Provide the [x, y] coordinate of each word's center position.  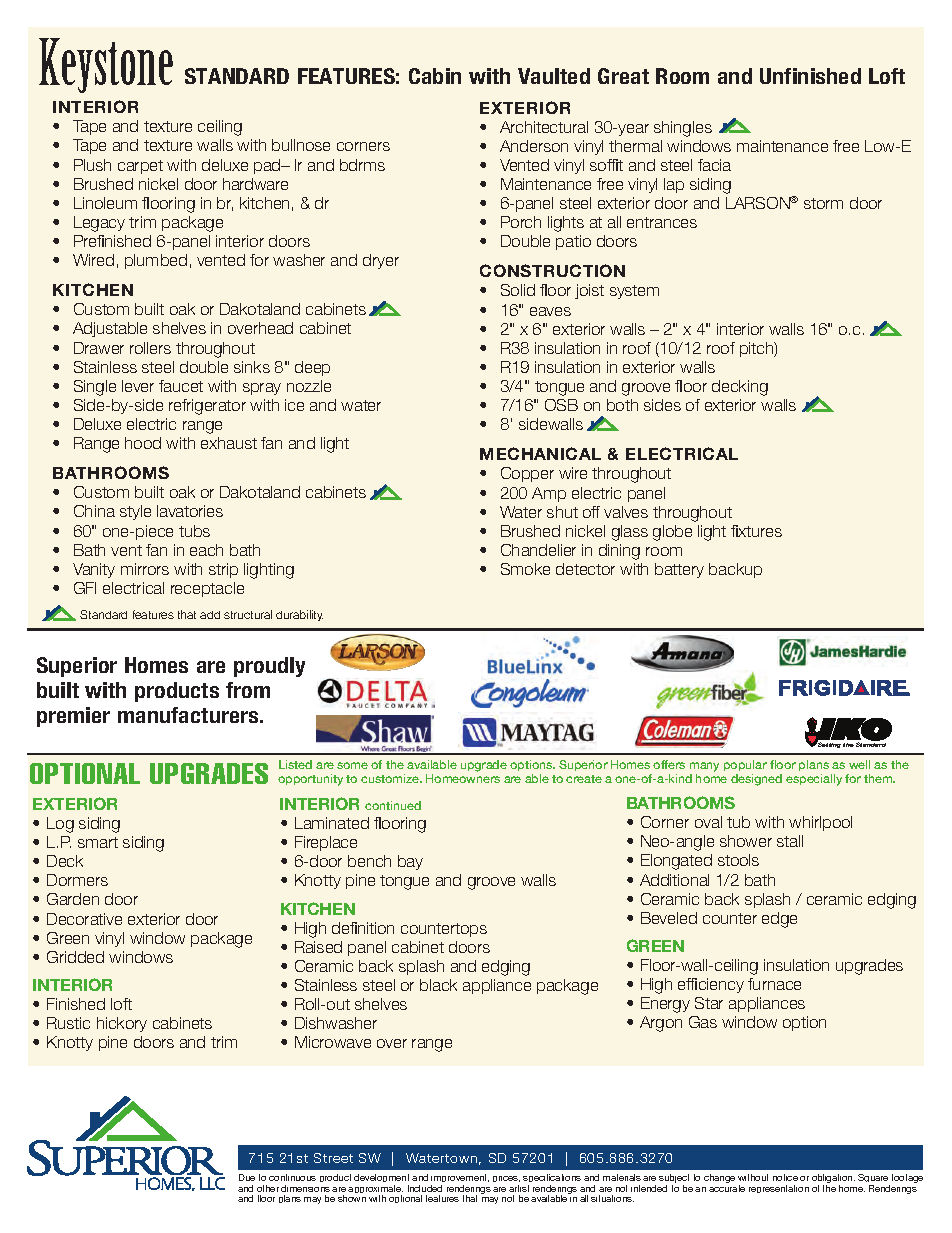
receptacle [207, 589]
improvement [460, 1180]
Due [247, 1177]
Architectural [544, 127]
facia [714, 165]
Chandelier [538, 550]
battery [679, 570]
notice [785, 1177]
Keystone [106, 65]
